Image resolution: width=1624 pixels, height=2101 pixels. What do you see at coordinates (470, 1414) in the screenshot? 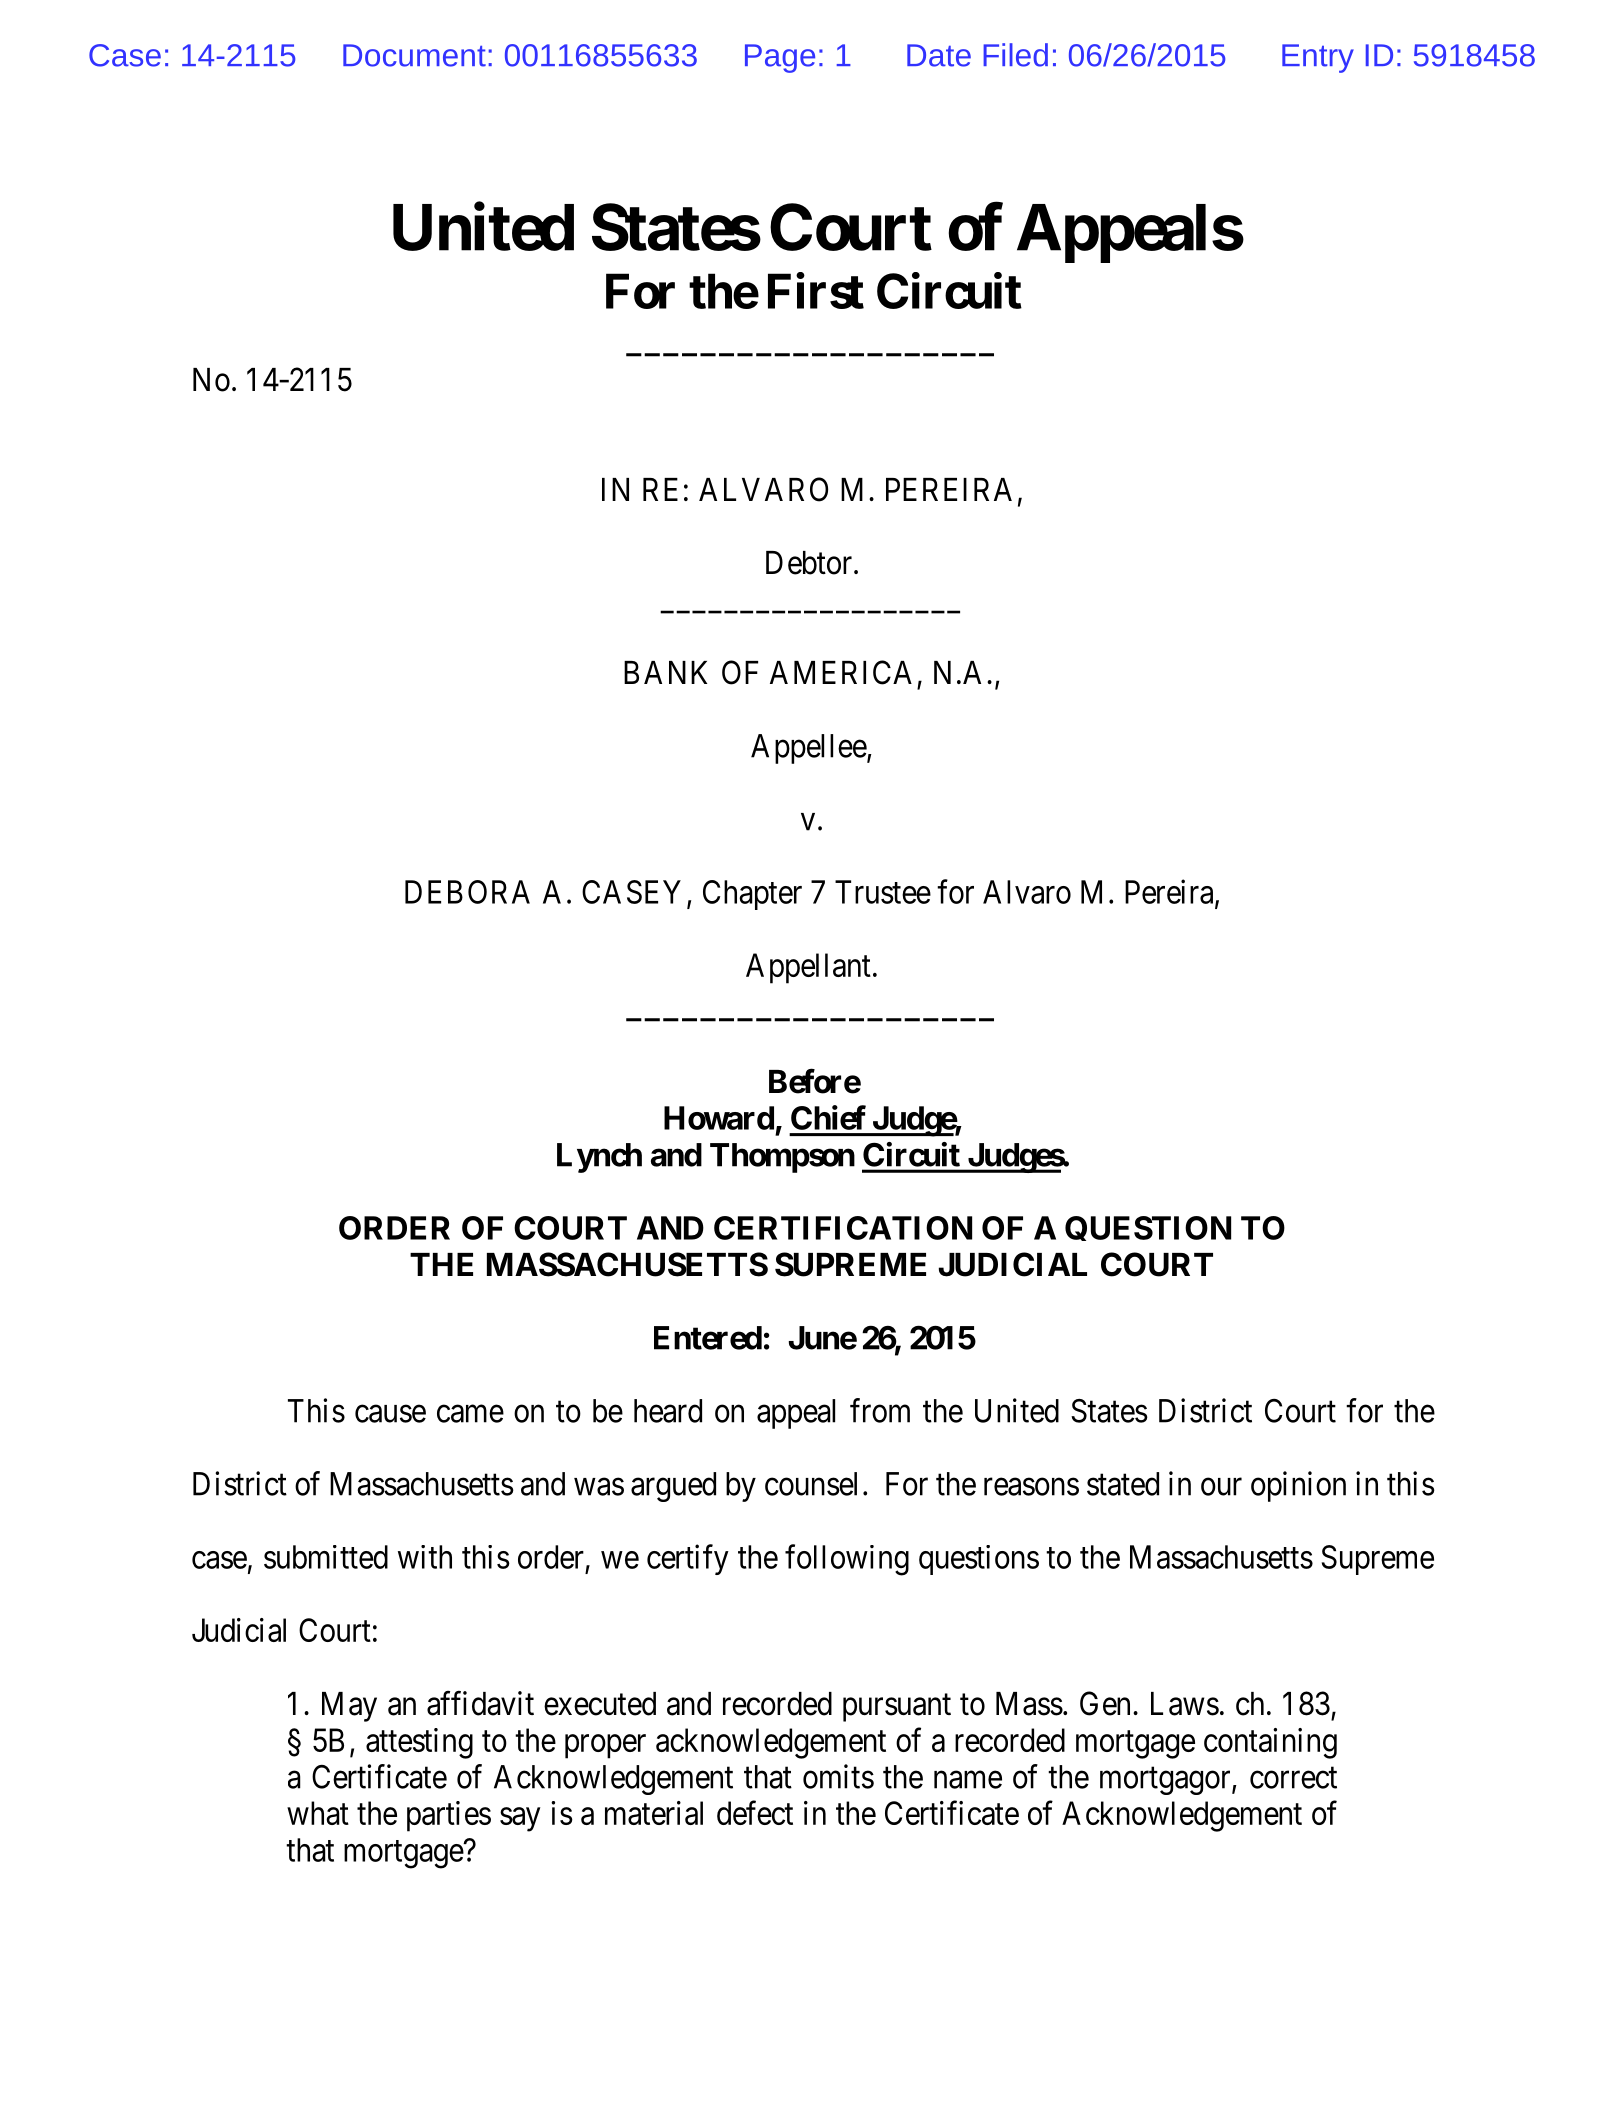
I see `came` at bounding box center [470, 1414].
